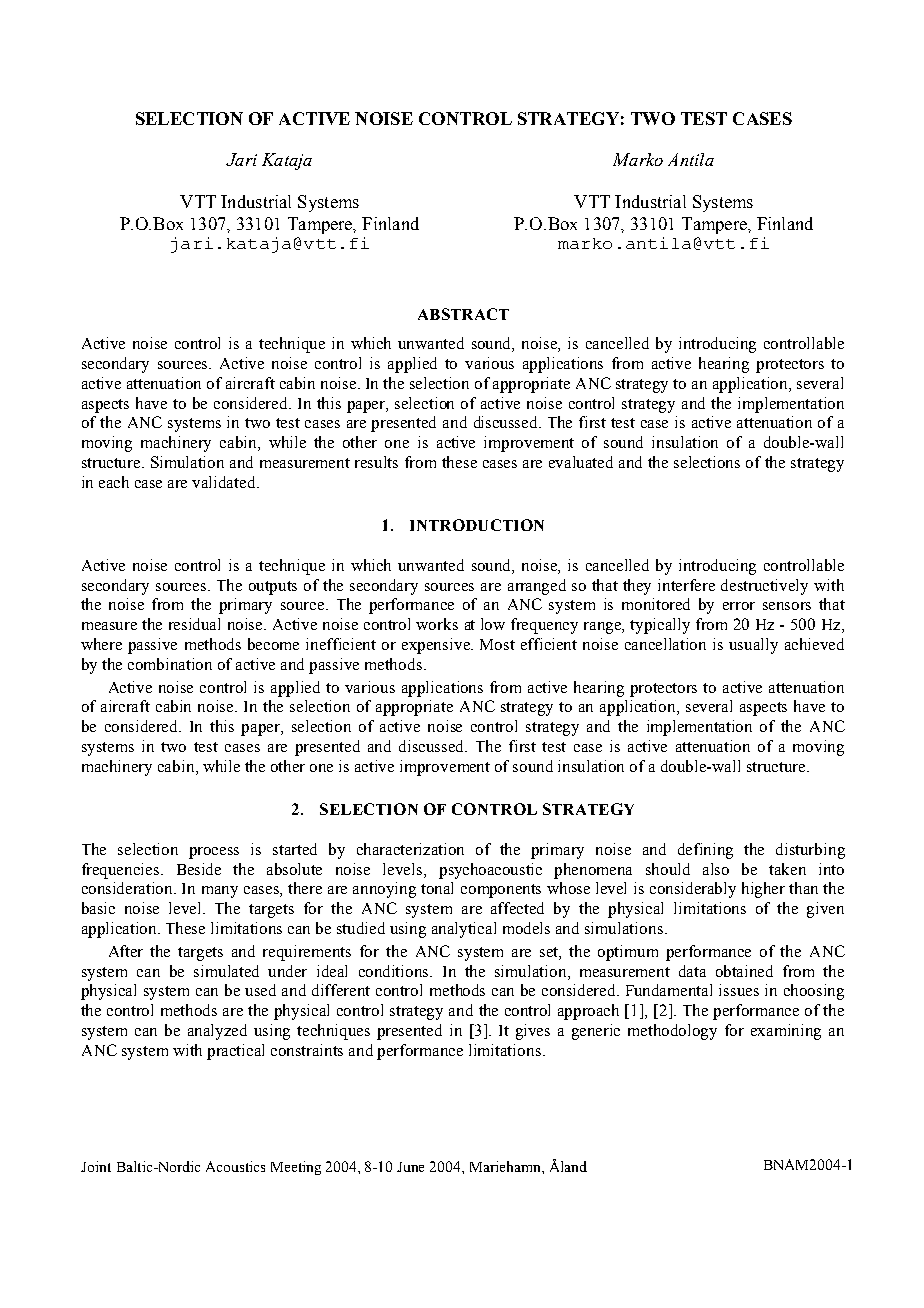 Image resolution: width=924 pixels, height=1308 pixels. Describe the element at coordinates (235, 1166) in the document. I see `Acoustics` at that location.
